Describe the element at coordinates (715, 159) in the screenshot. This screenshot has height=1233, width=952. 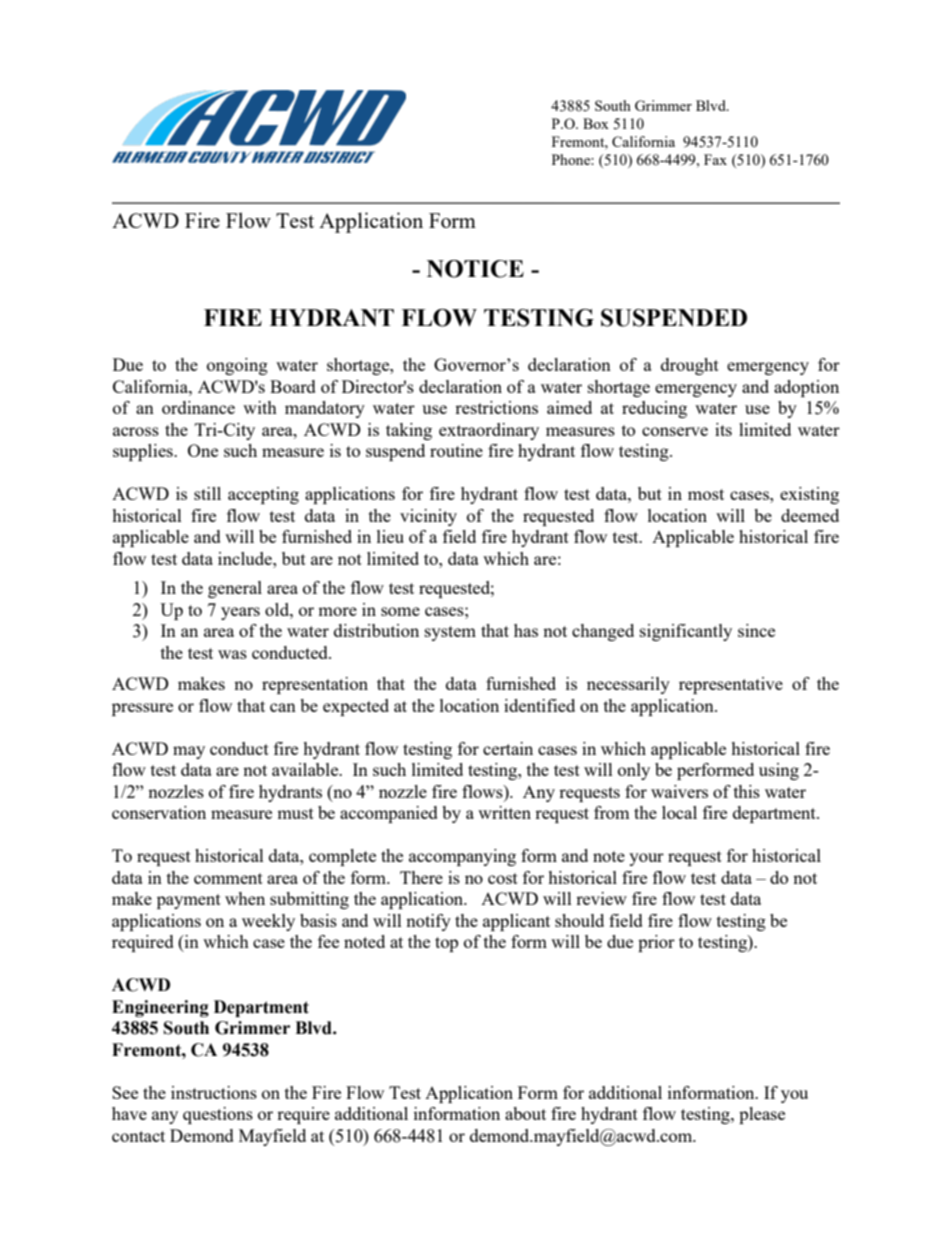
I see `Fax` at that location.
